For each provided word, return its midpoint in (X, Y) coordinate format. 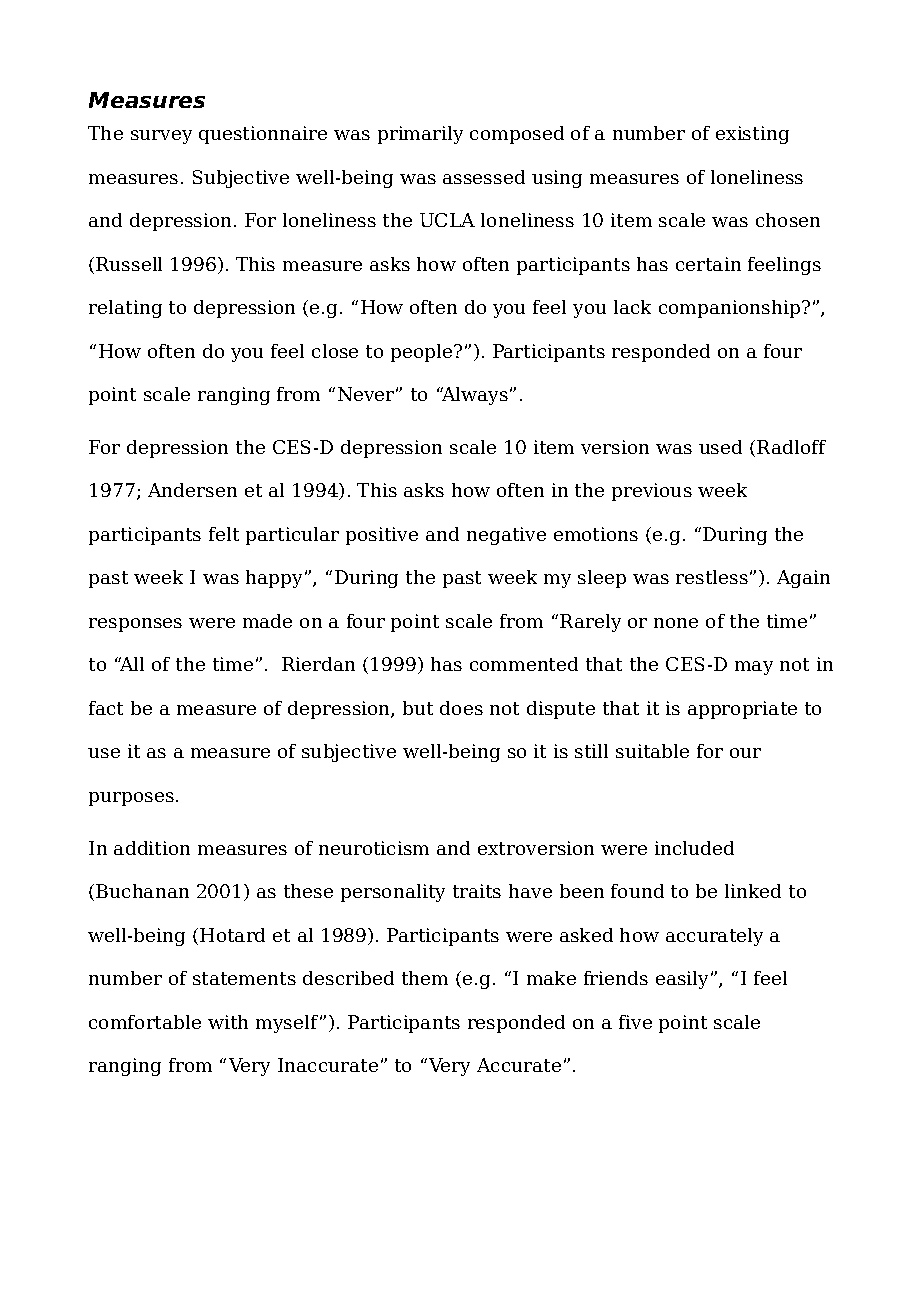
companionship (729, 309)
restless (712, 577)
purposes (131, 799)
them (425, 978)
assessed (484, 177)
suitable (652, 751)
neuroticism (374, 848)
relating (125, 309)
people (423, 353)
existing (752, 135)
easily (682, 980)
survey (161, 137)
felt (224, 534)
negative (506, 536)
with (228, 1022)
